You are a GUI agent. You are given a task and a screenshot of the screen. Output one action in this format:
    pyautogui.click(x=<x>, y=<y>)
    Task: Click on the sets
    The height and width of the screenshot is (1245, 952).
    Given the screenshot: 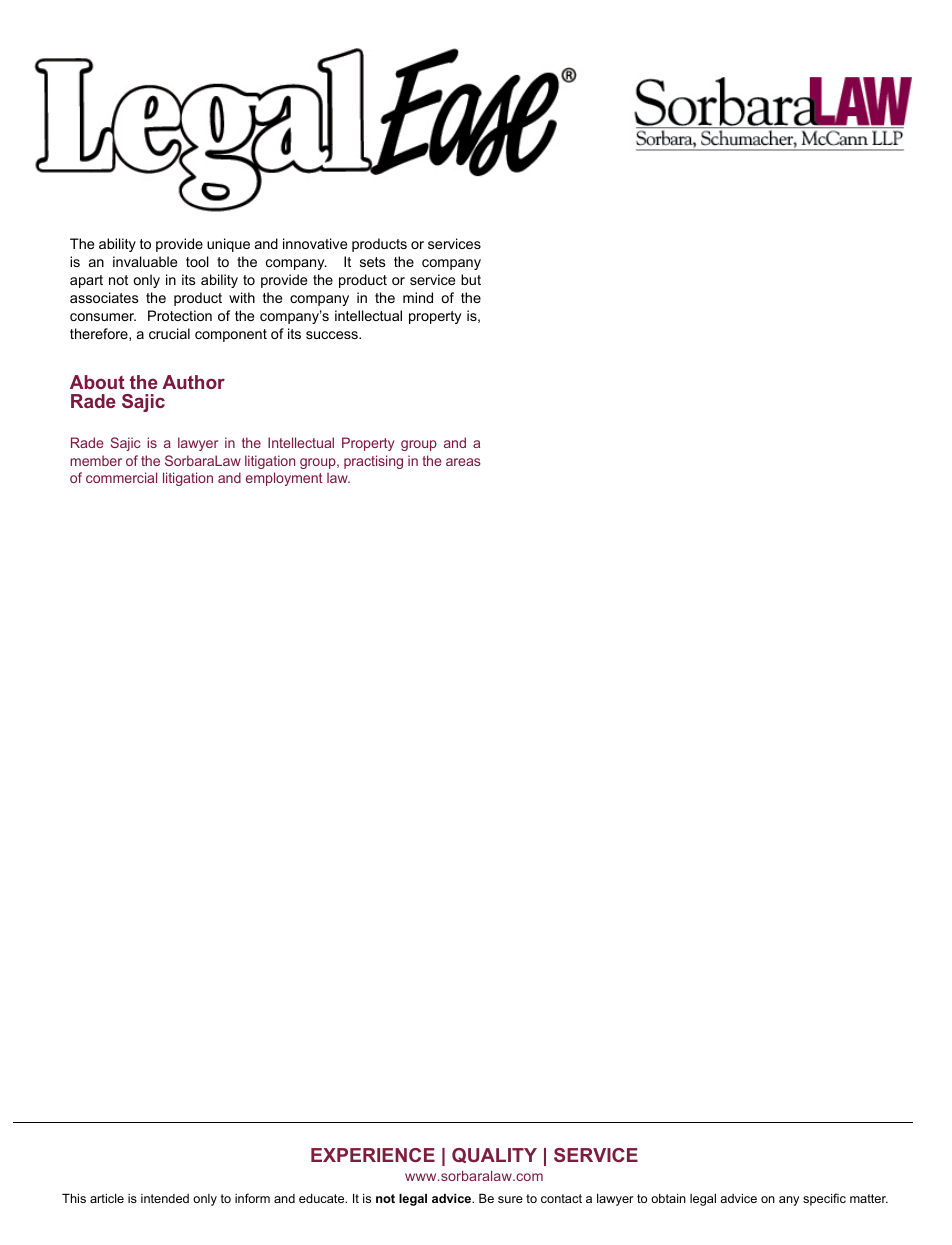 What is the action you would take?
    pyautogui.click(x=372, y=262)
